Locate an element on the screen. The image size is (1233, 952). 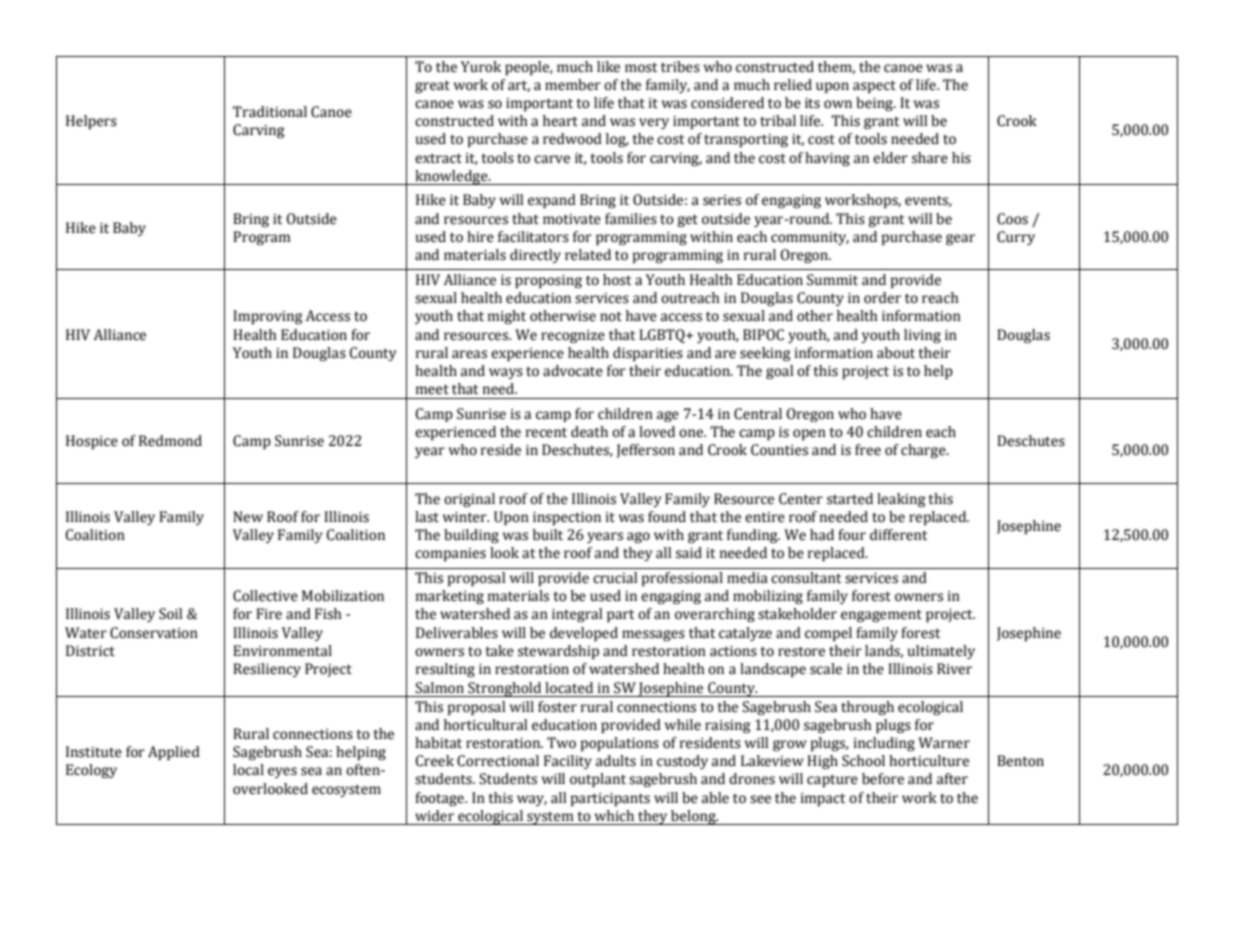
charge is located at coordinates (924, 451).
